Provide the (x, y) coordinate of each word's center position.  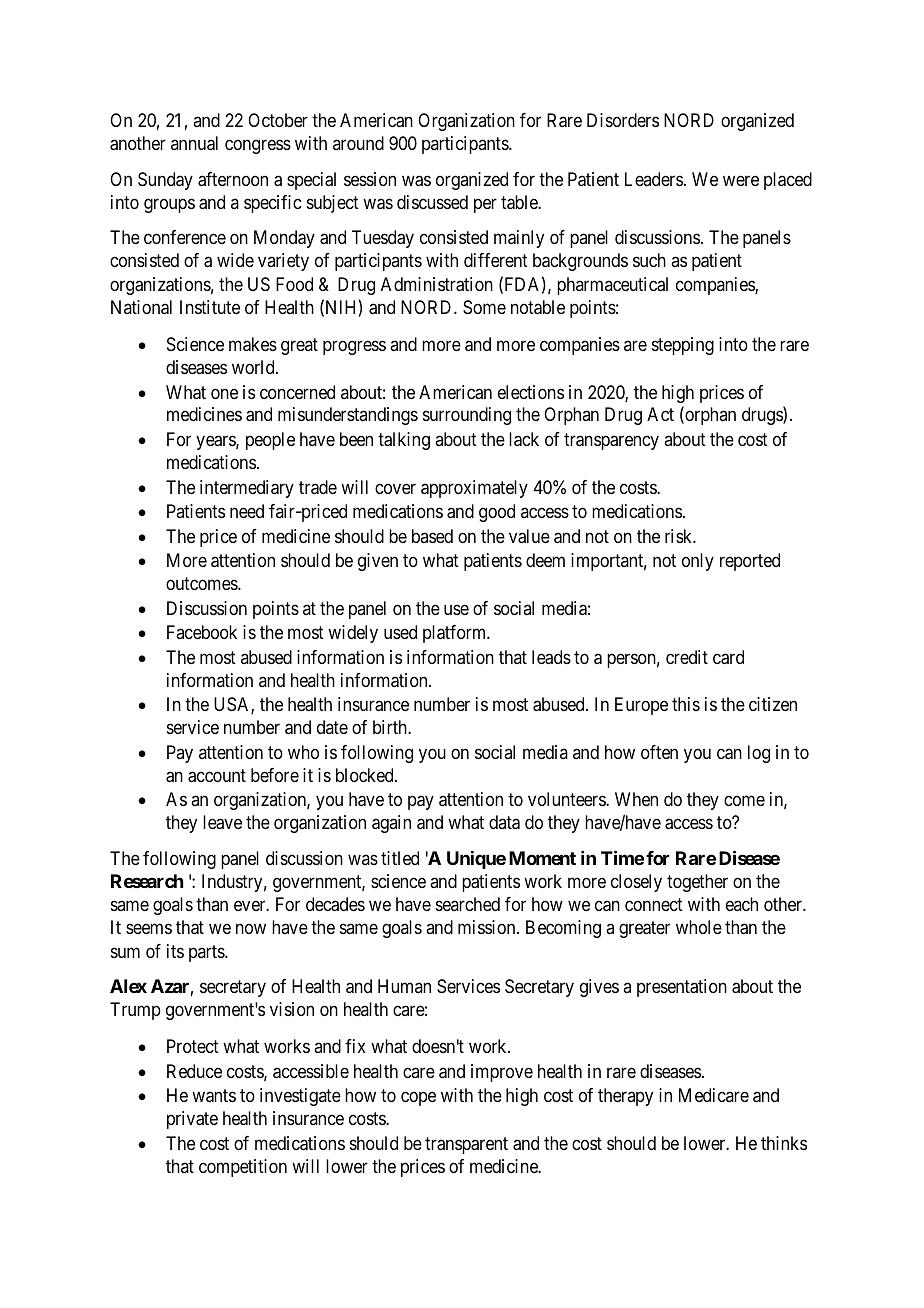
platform (456, 634)
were (741, 180)
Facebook (202, 632)
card (728, 657)
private (192, 1120)
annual (194, 143)
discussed (432, 202)
